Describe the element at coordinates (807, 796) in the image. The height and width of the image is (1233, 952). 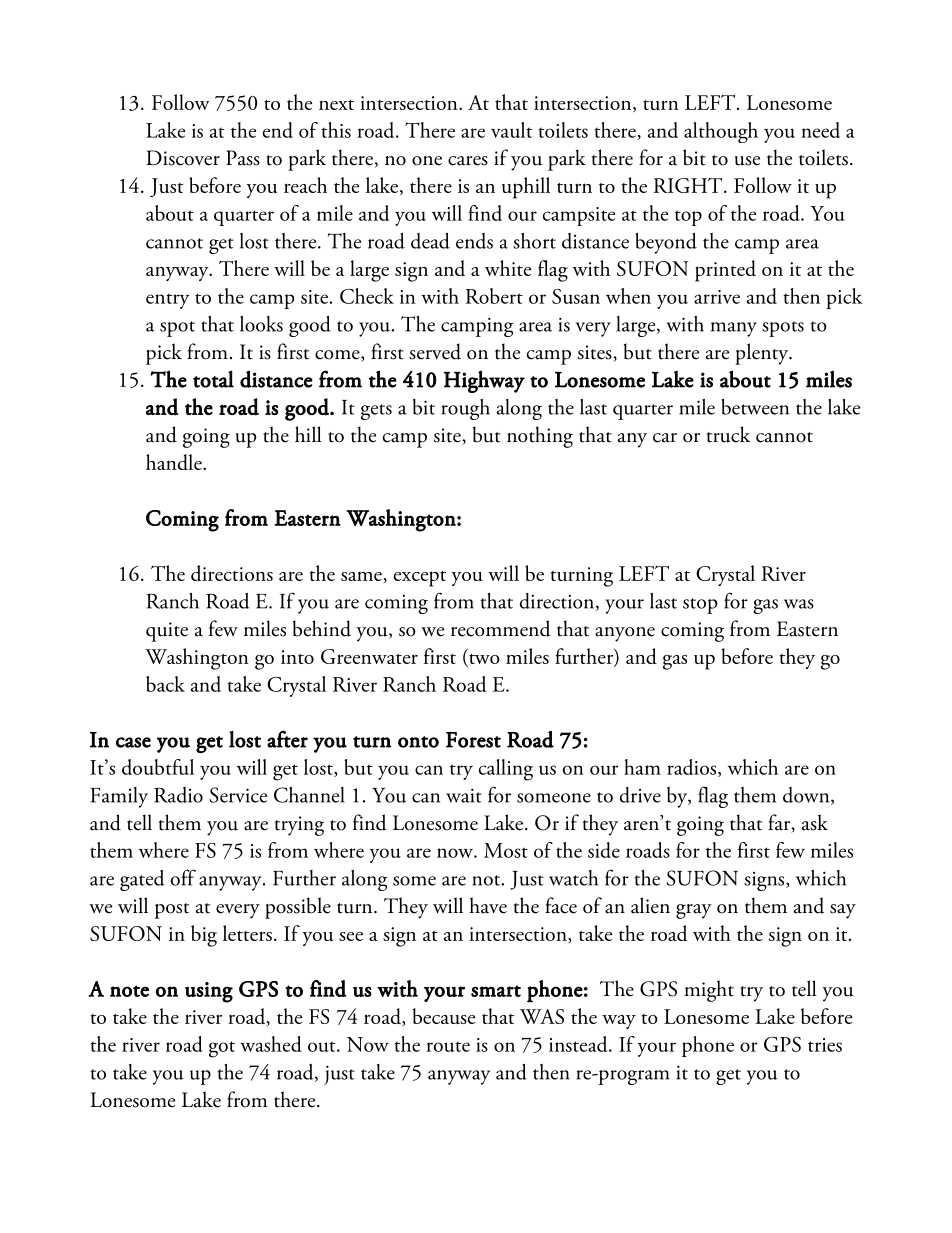
I see `down` at that location.
